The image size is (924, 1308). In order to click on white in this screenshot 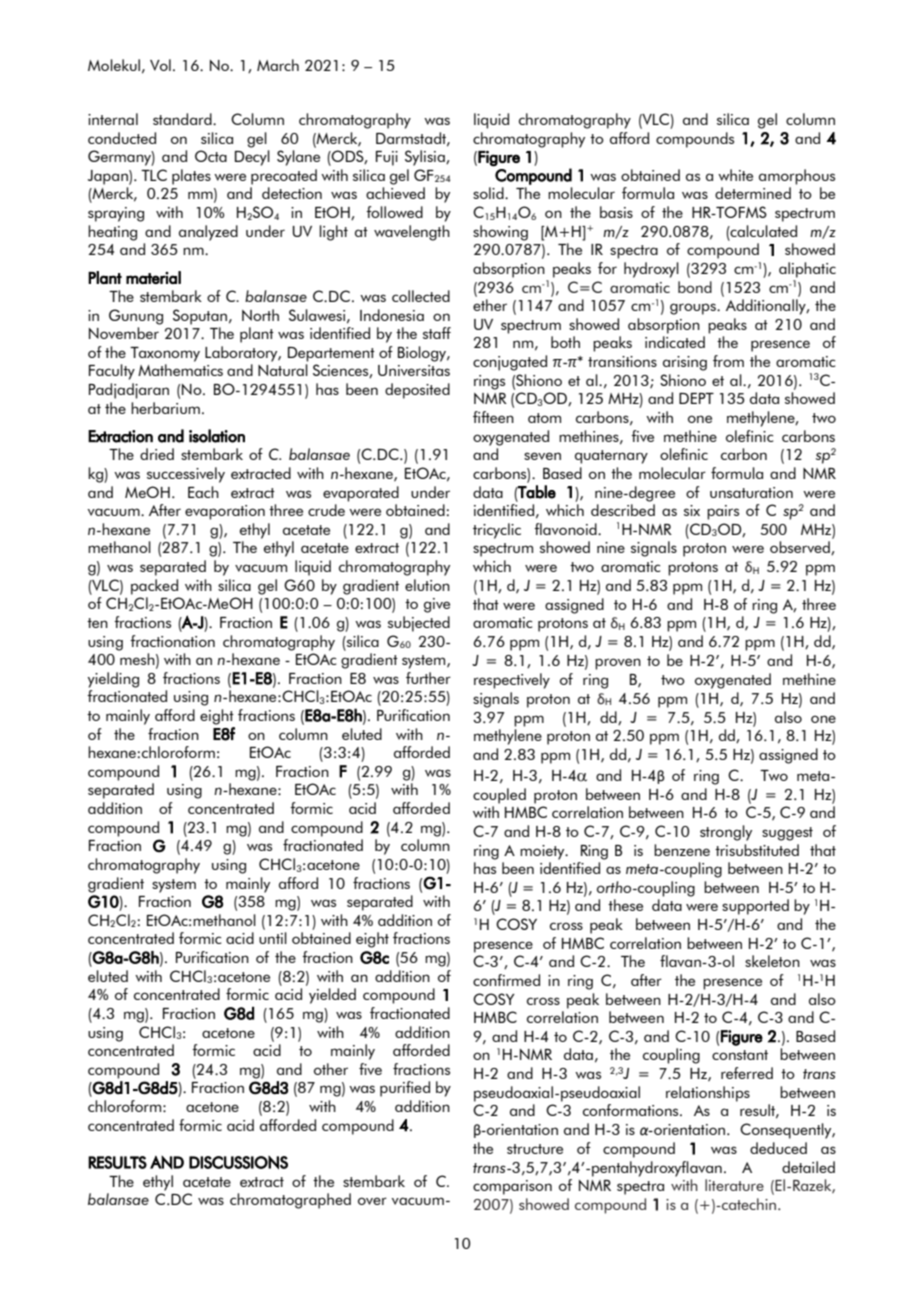, I will do `click(735, 175)`.
